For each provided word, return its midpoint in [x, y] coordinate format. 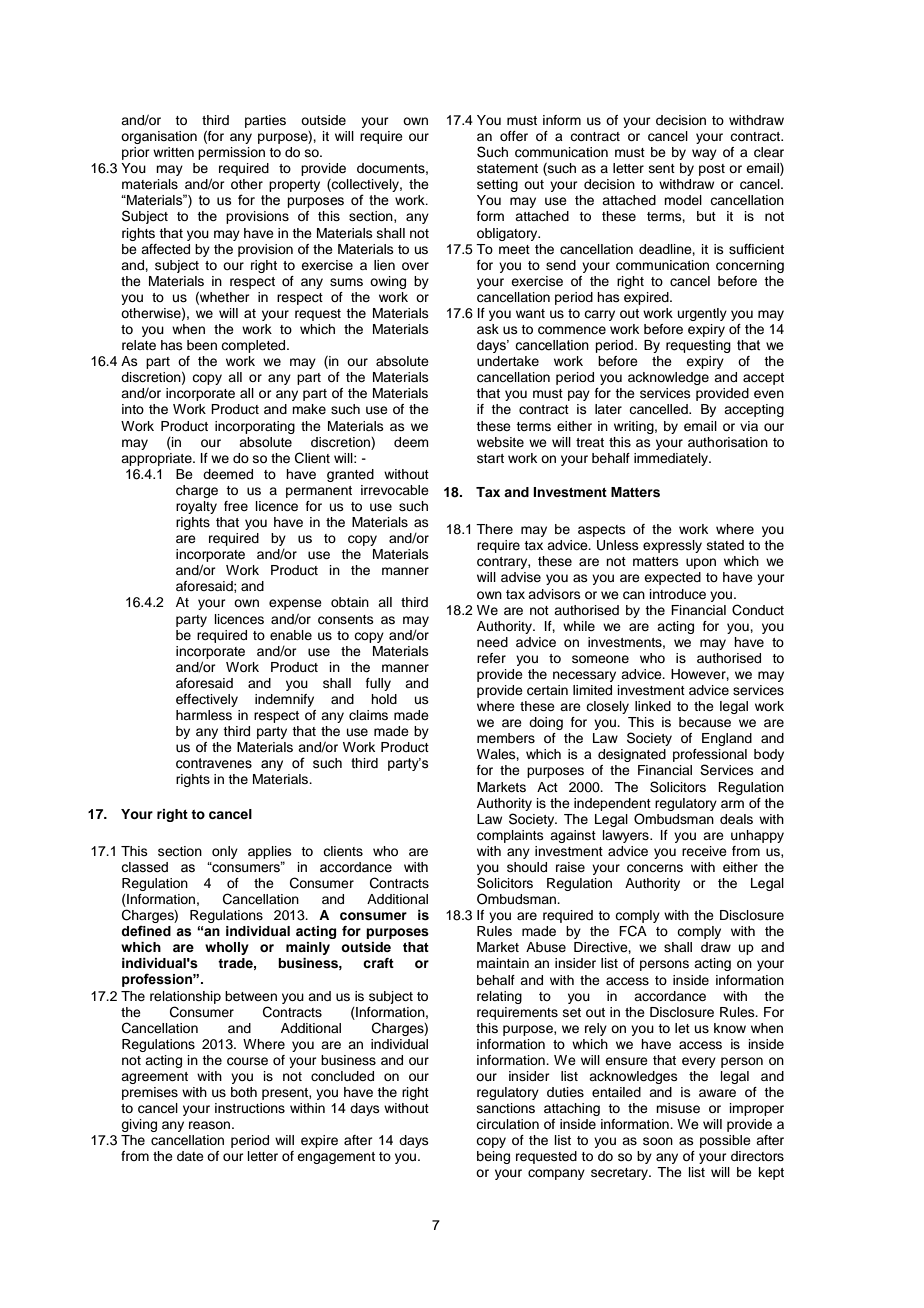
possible [725, 1141]
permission [231, 153]
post [712, 170]
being [493, 1157]
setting [497, 185]
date [190, 1156]
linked [653, 706]
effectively [207, 700]
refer [491, 658]
